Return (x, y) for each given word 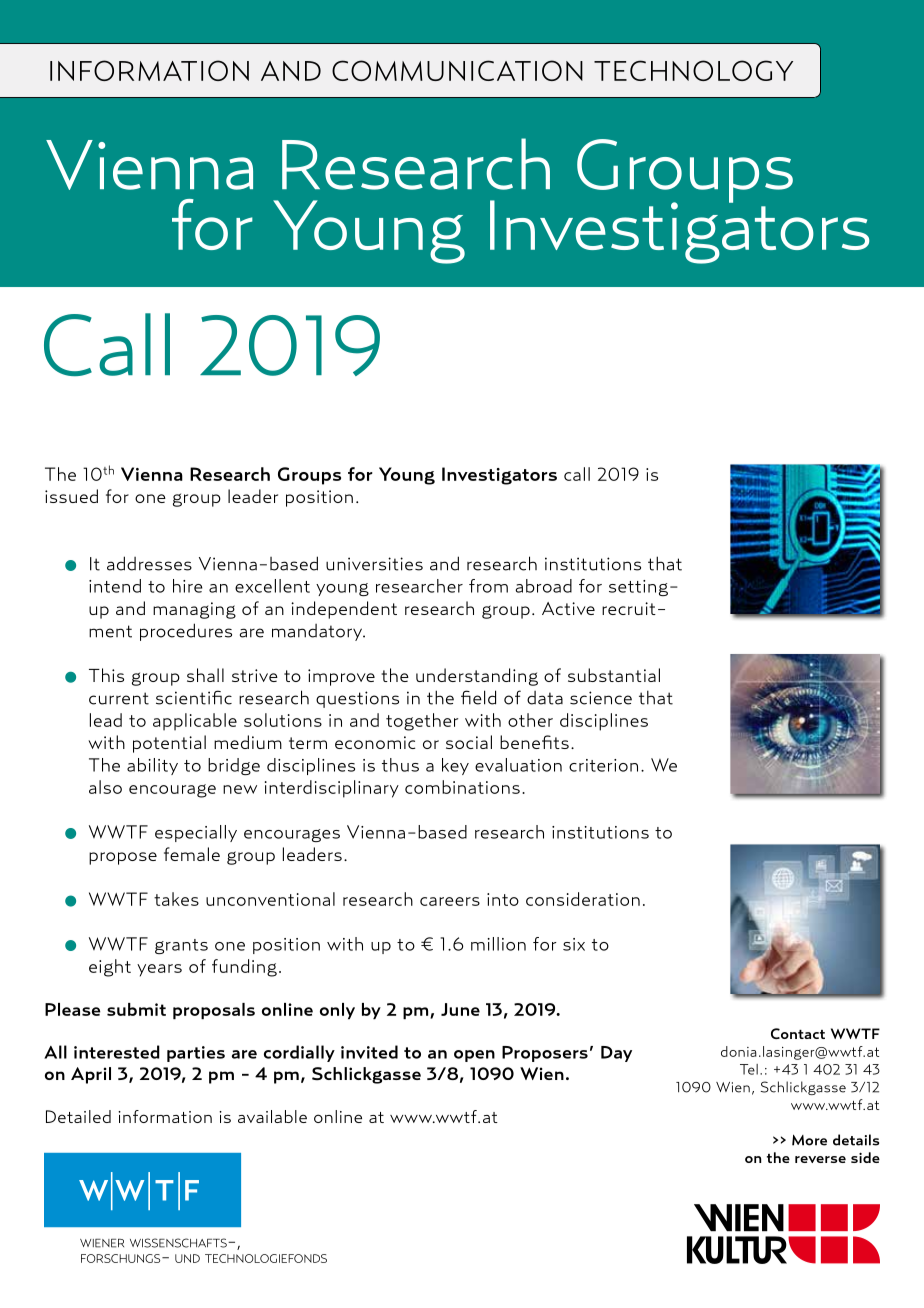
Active (568, 608)
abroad (543, 586)
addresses (149, 563)
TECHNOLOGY (693, 70)
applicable (195, 722)
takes (176, 899)
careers (450, 901)
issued (71, 496)
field (478, 697)
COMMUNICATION (457, 70)
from (488, 586)
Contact (798, 1033)
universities (374, 564)
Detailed (78, 1116)
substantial (614, 675)
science (601, 698)
